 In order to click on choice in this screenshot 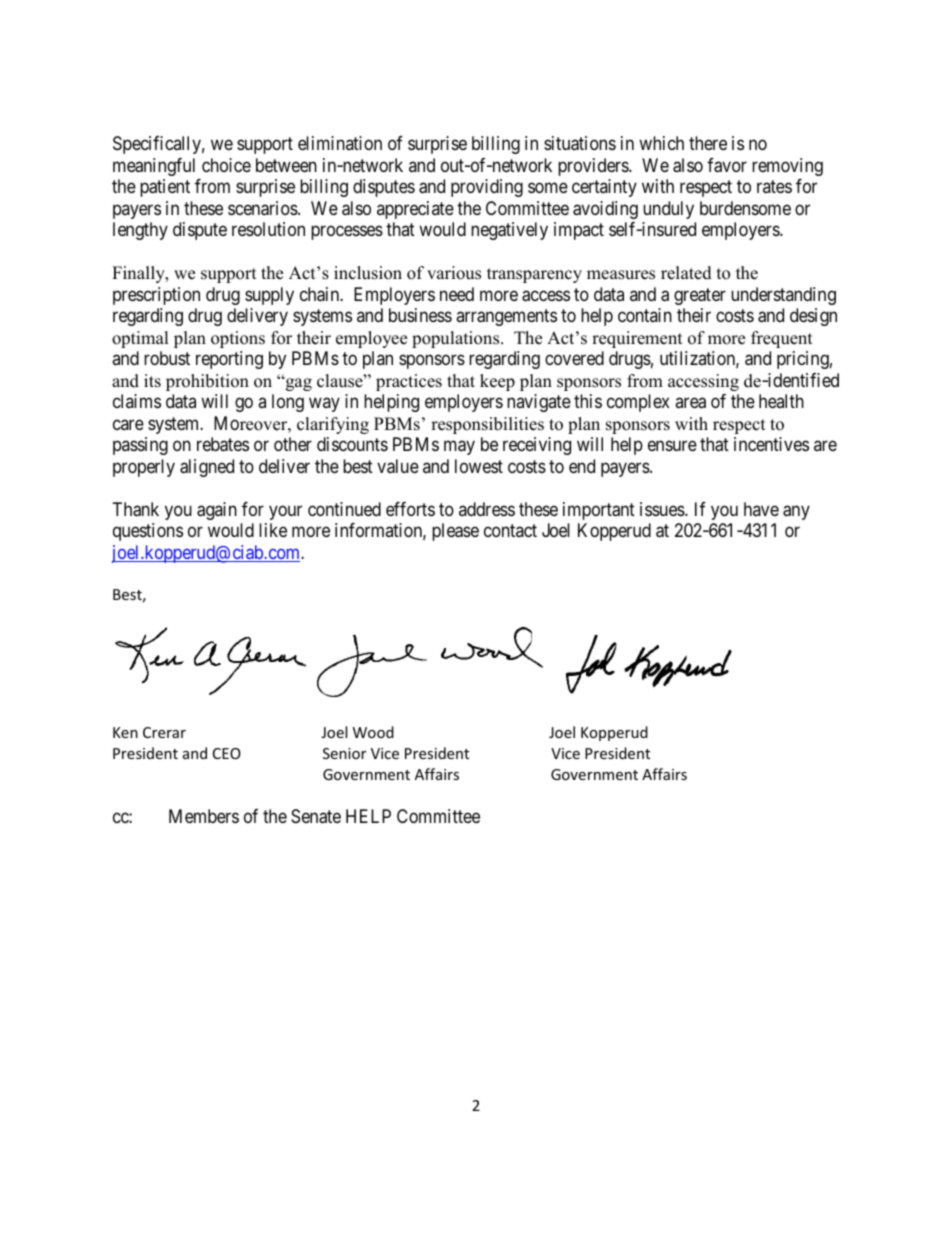, I will do `click(226, 165)`.
